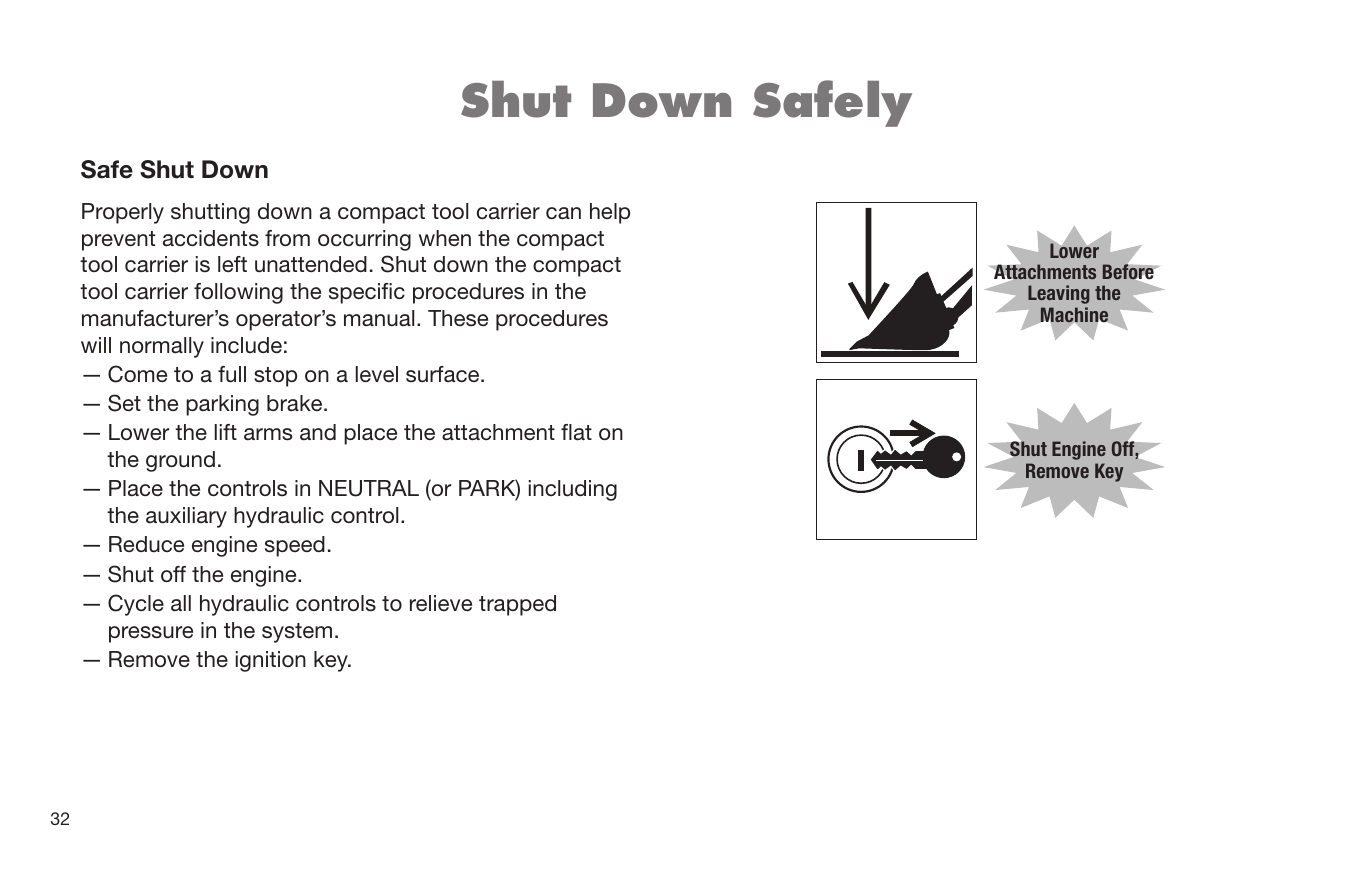 The image size is (1372, 887). I want to click on can, so click(563, 213).
